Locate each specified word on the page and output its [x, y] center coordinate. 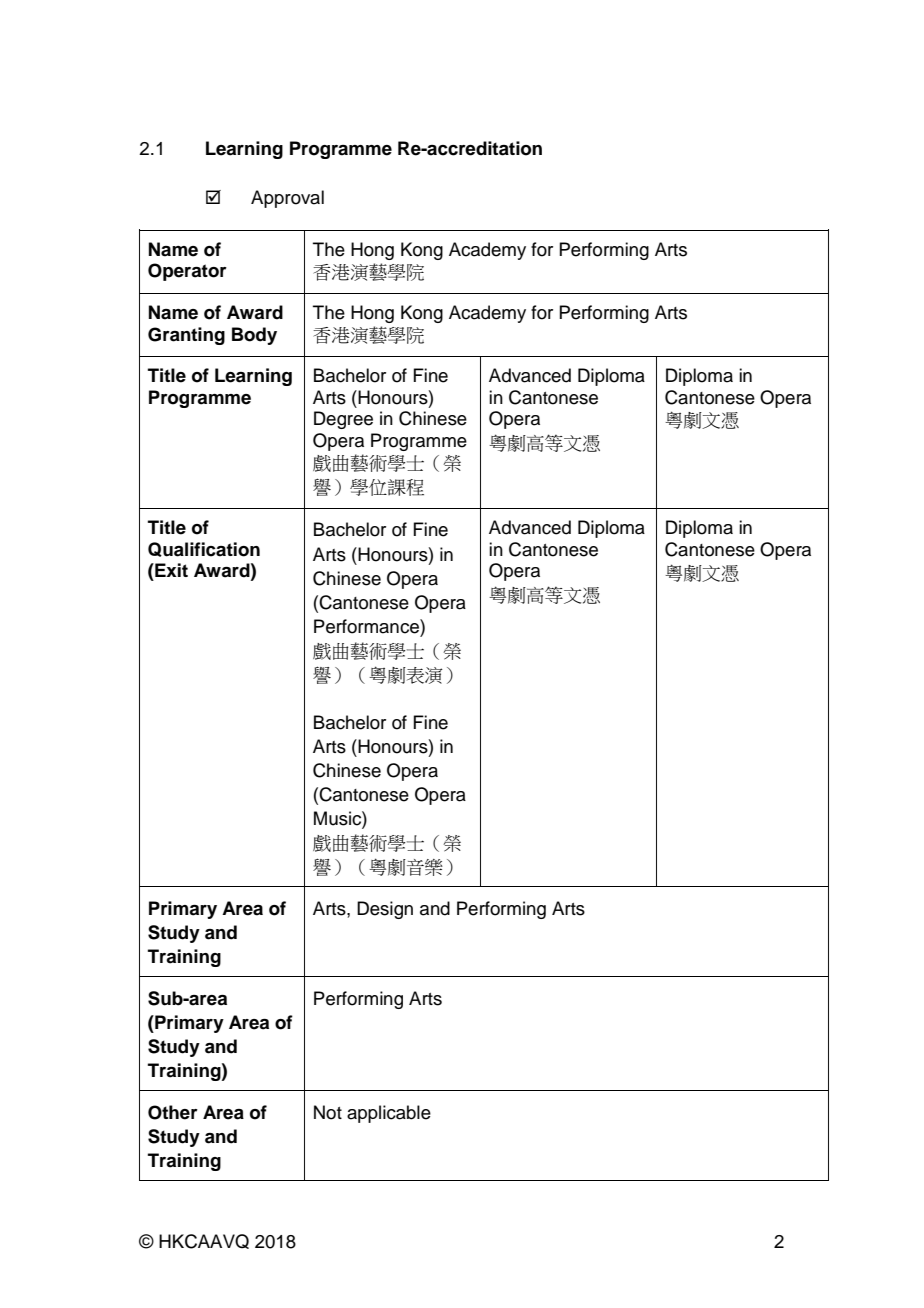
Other [173, 1112]
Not [328, 1112]
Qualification [204, 549]
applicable [389, 1114]
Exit [170, 570]
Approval [287, 199]
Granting [186, 336]
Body [254, 336]
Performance [367, 626]
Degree [343, 420]
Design [385, 910]
